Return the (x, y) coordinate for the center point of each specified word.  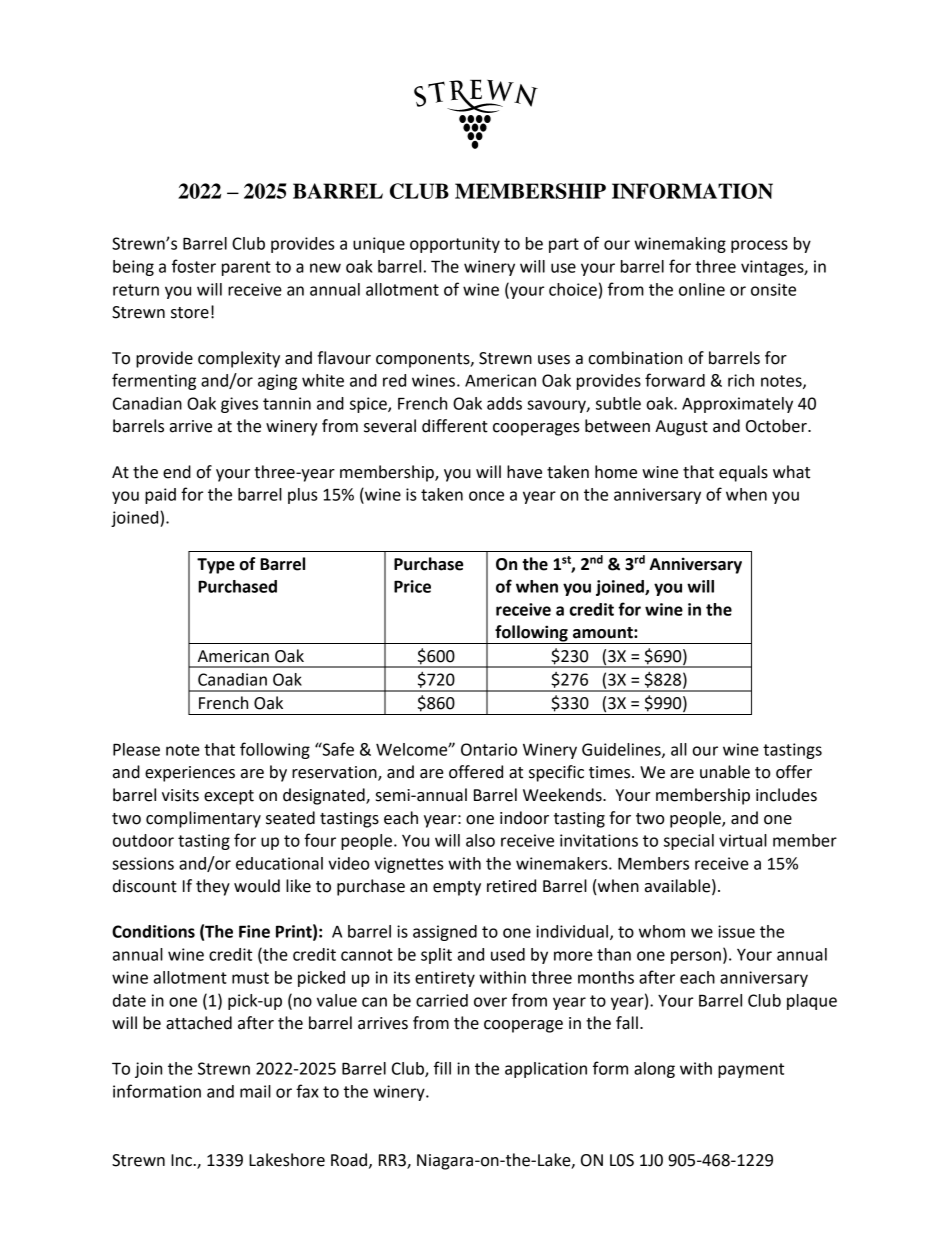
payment (751, 1070)
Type (216, 566)
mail (255, 1091)
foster (194, 266)
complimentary (203, 819)
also (480, 840)
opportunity (455, 245)
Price (412, 586)
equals (743, 473)
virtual (743, 840)
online (702, 289)
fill (442, 1068)
